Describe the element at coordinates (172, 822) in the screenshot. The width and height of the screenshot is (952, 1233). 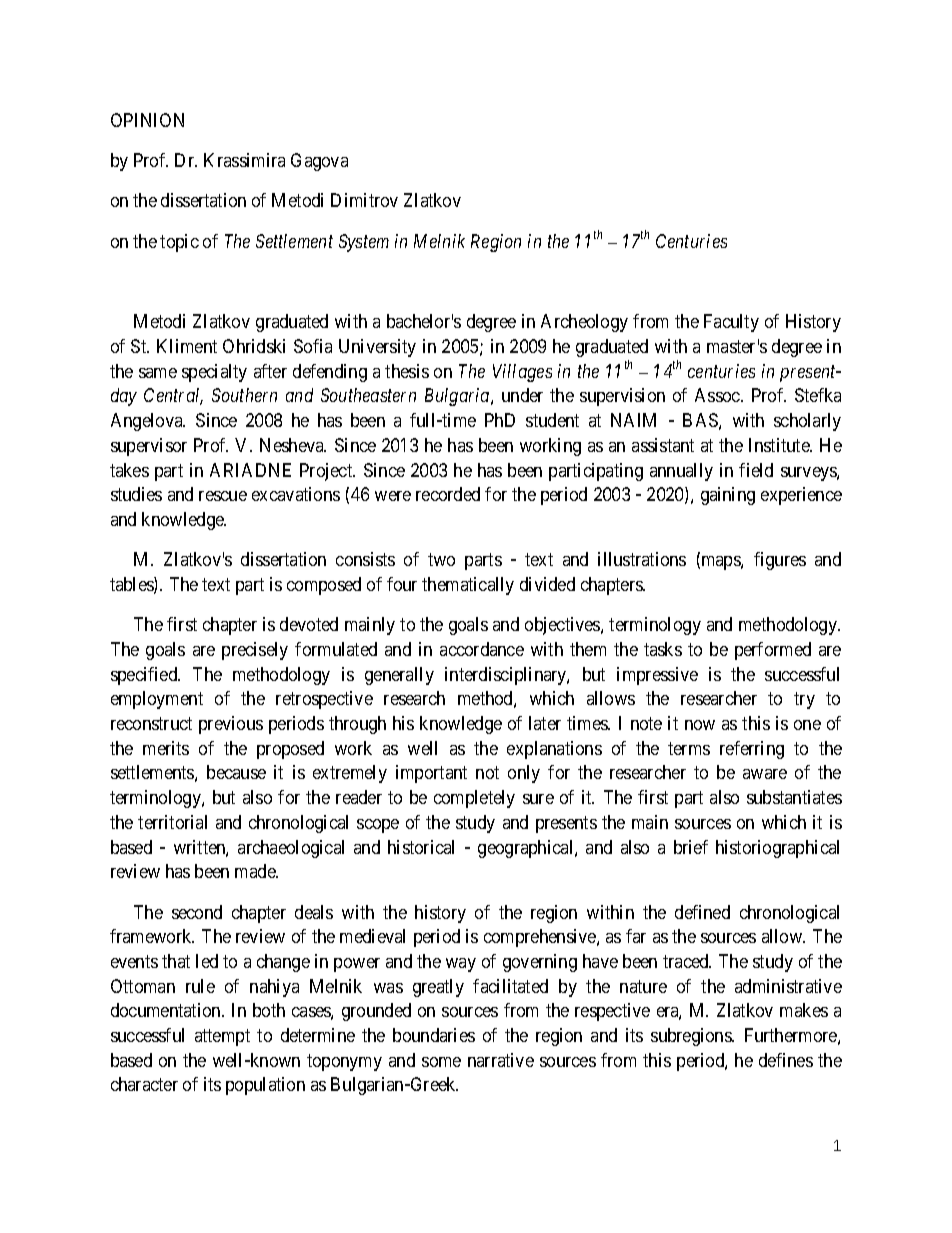
I see `territorial` at that location.
